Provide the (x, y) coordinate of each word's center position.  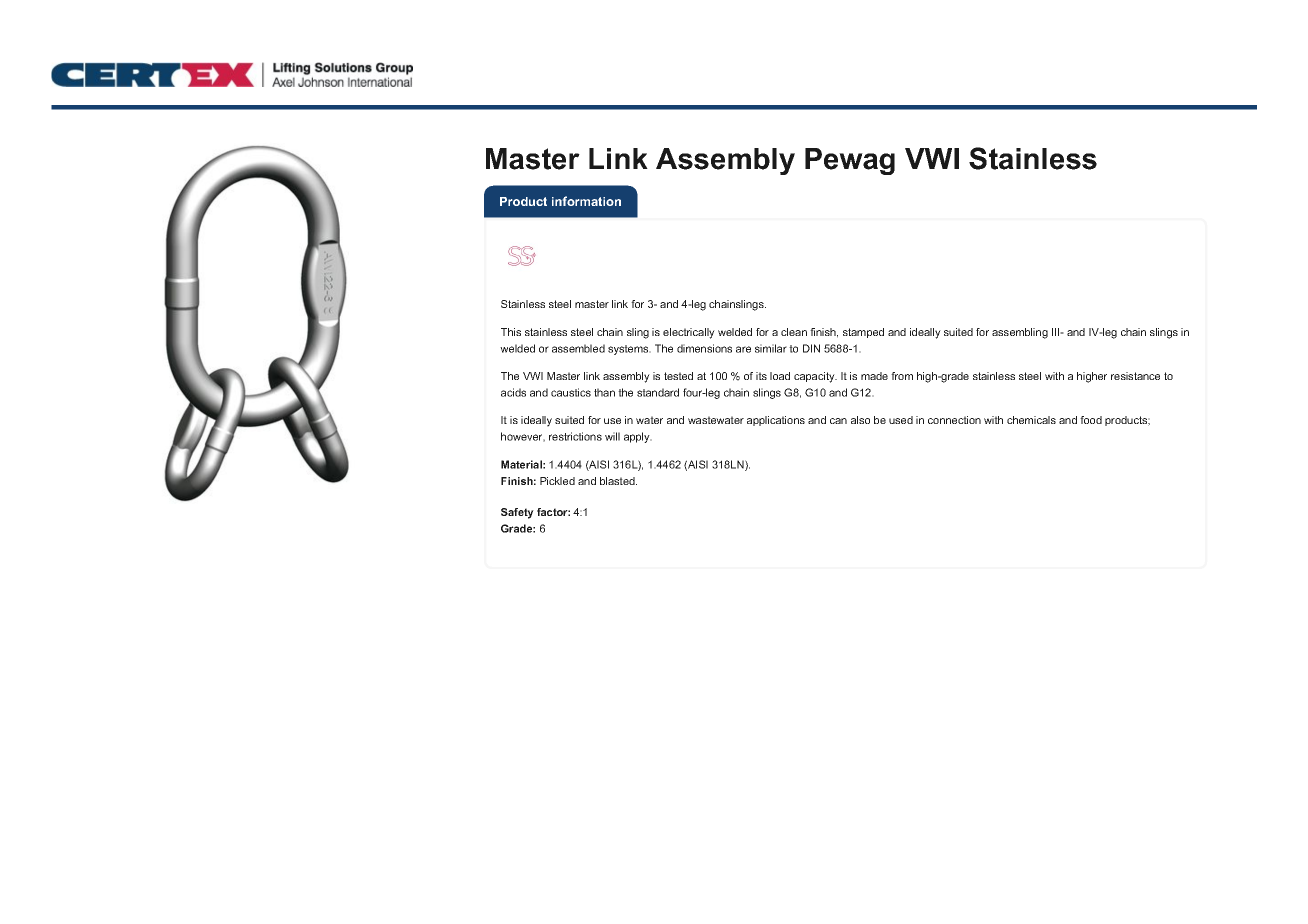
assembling (1020, 333)
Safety (517, 513)
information (586, 201)
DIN (811, 348)
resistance (1135, 376)
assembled (578, 348)
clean (794, 332)
